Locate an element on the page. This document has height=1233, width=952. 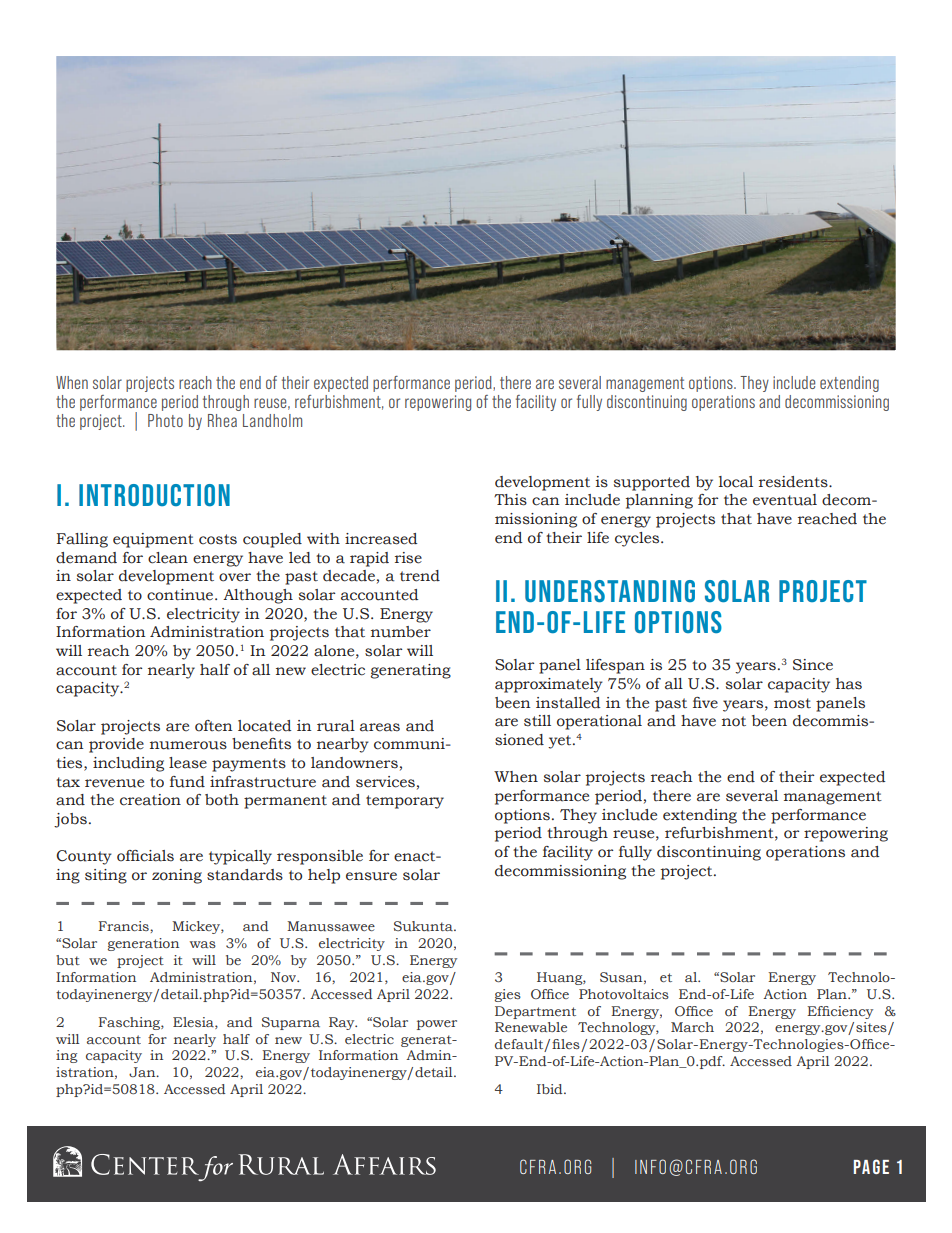
Rhea is located at coordinates (222, 420).
